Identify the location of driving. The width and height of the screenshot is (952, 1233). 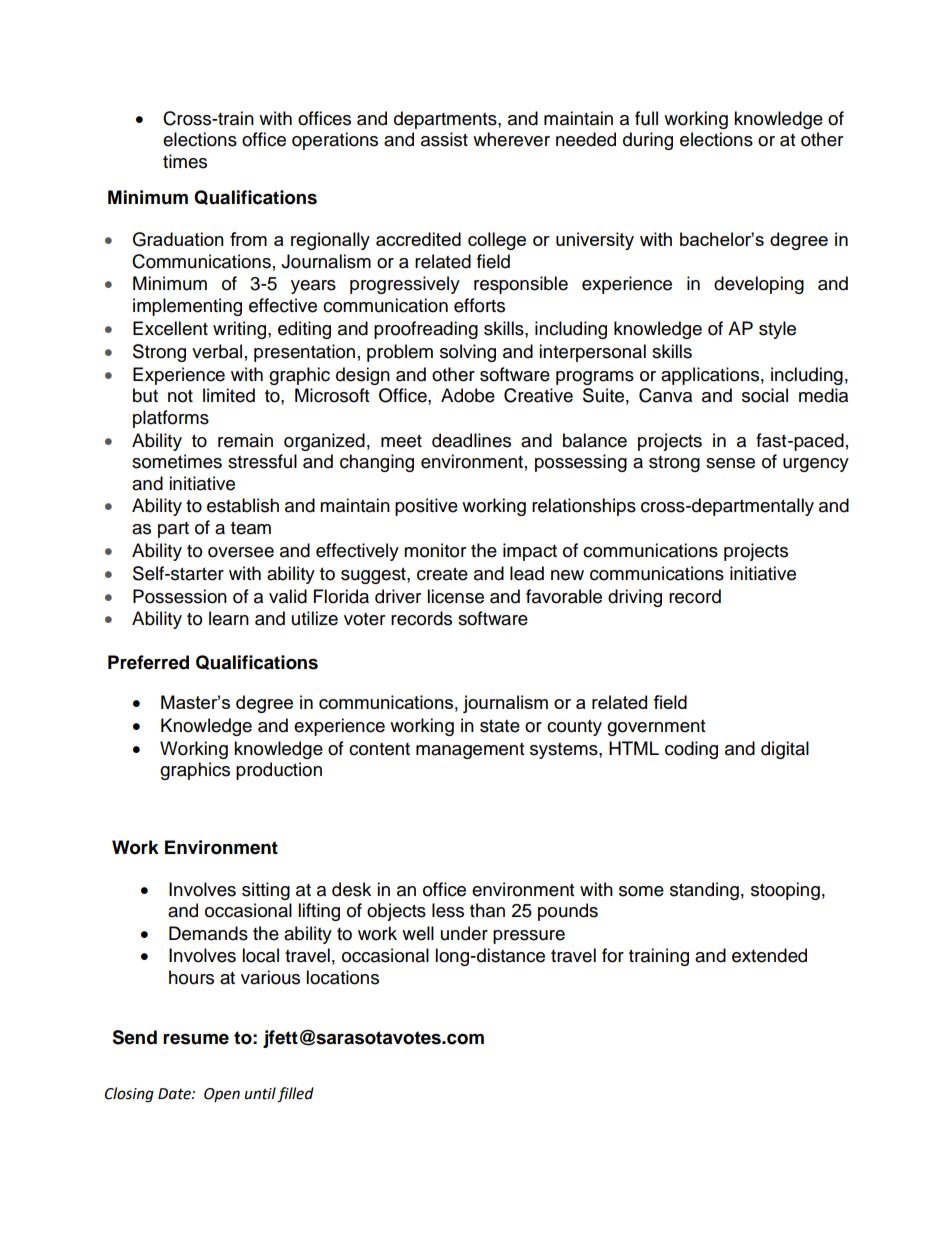
(635, 598).
